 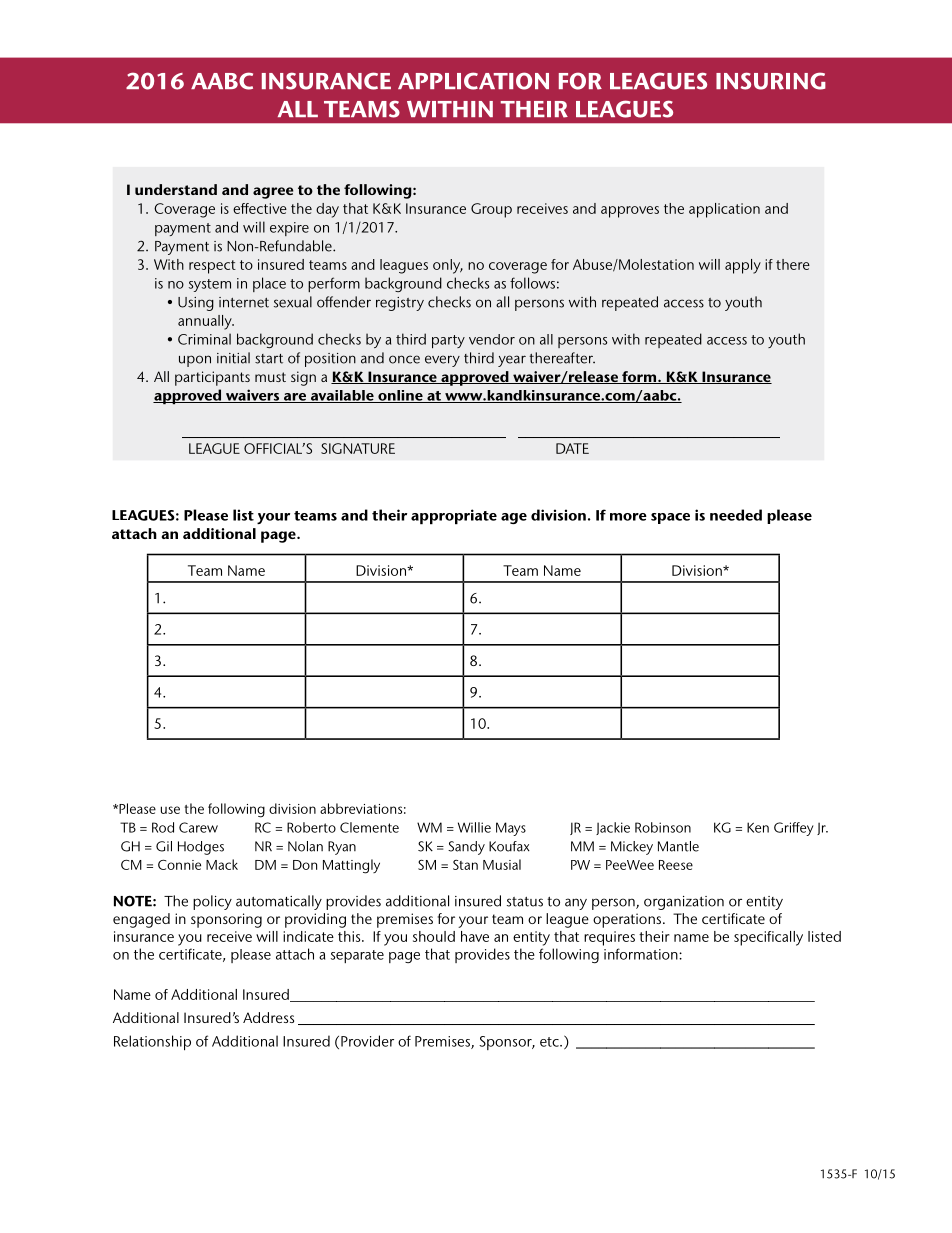 What do you see at coordinates (448, 266) in the page?
I see `only` at bounding box center [448, 266].
